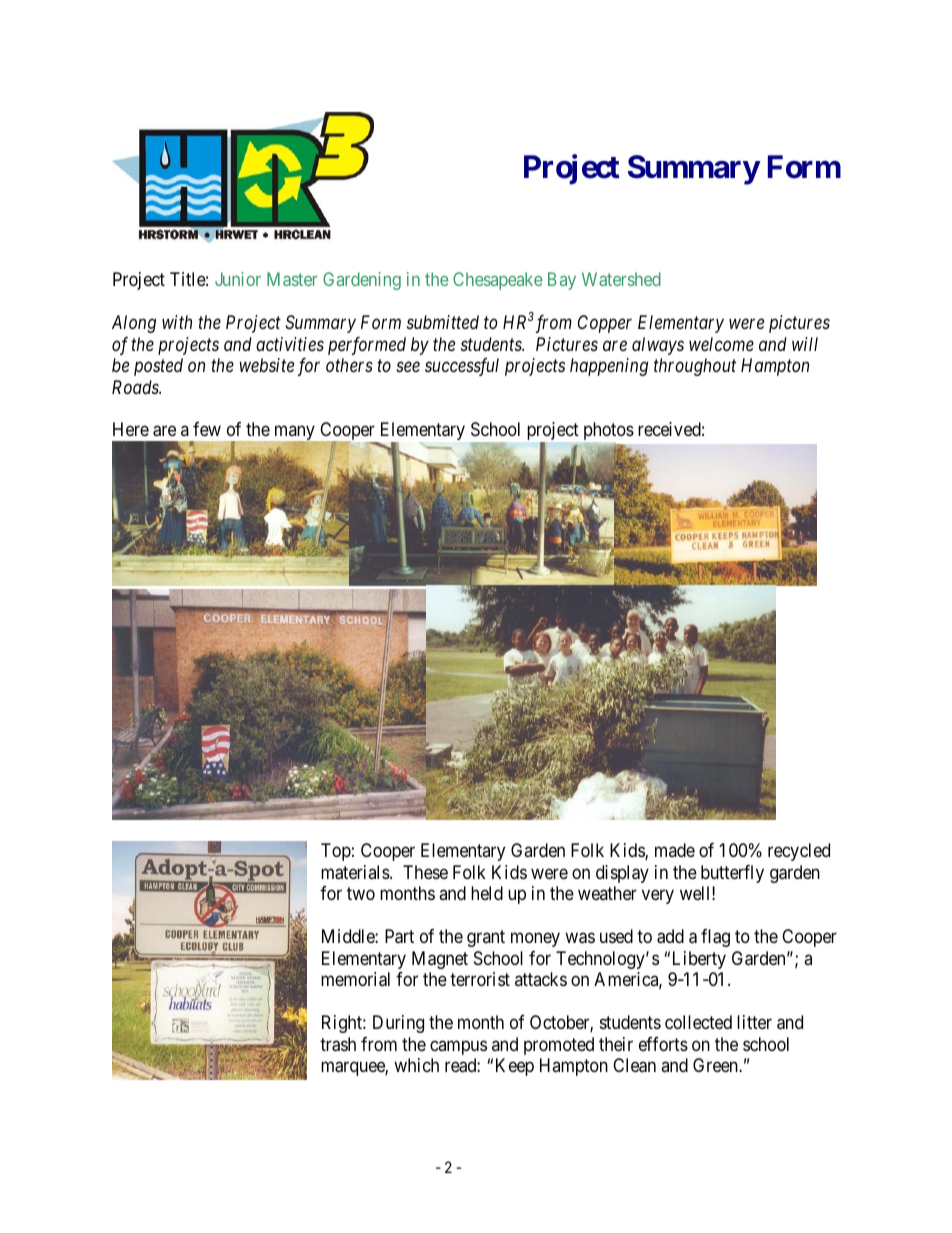 This screenshot has width=952, height=1233. I want to click on campus, so click(458, 1047).
